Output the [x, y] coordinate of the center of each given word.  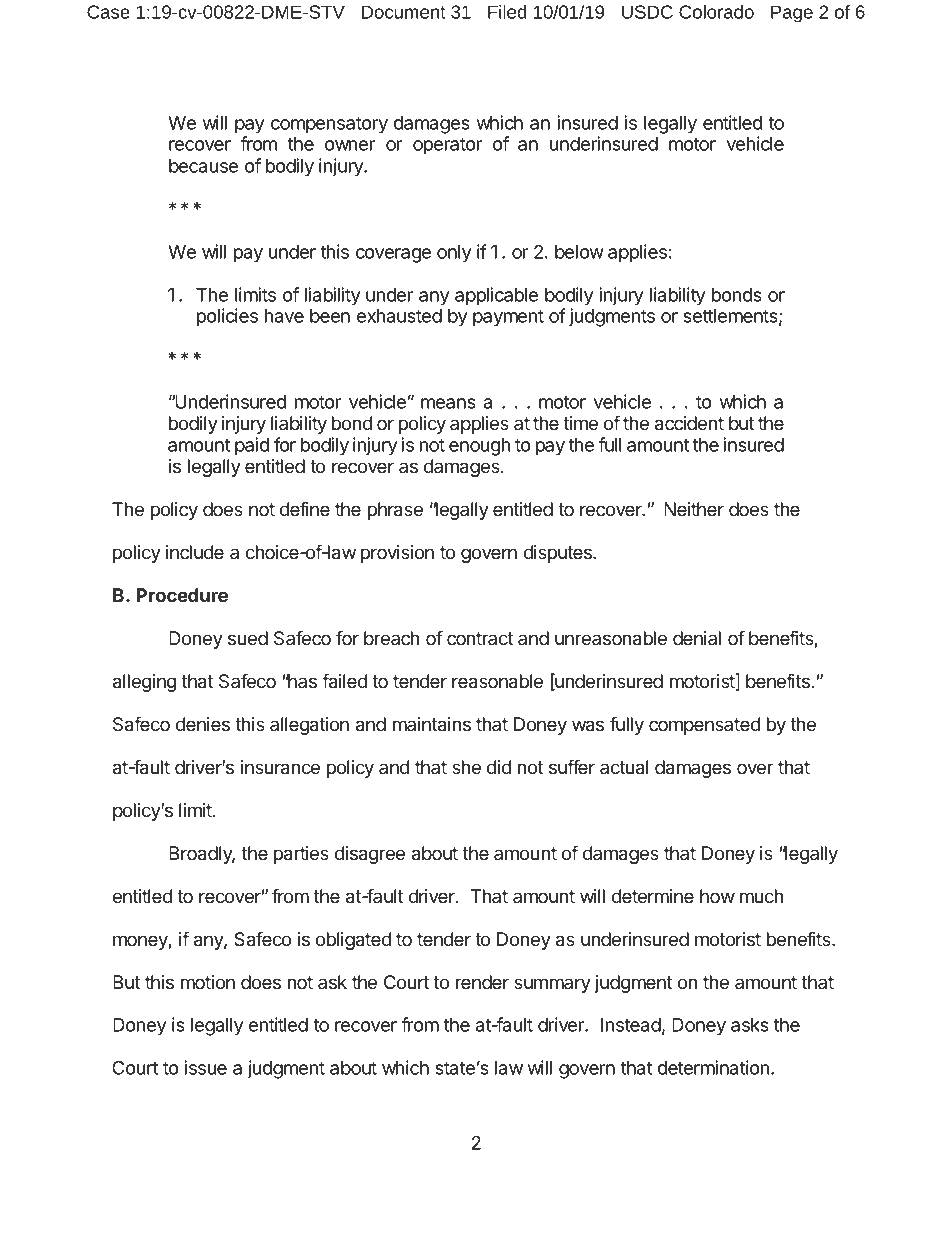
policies [227, 317]
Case [108, 12]
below [579, 252]
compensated [704, 726]
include [195, 552]
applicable [496, 296]
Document [404, 12]
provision [397, 554]
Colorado [716, 12]
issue [205, 1067]
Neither [694, 509]
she [466, 767]
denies [203, 724]
